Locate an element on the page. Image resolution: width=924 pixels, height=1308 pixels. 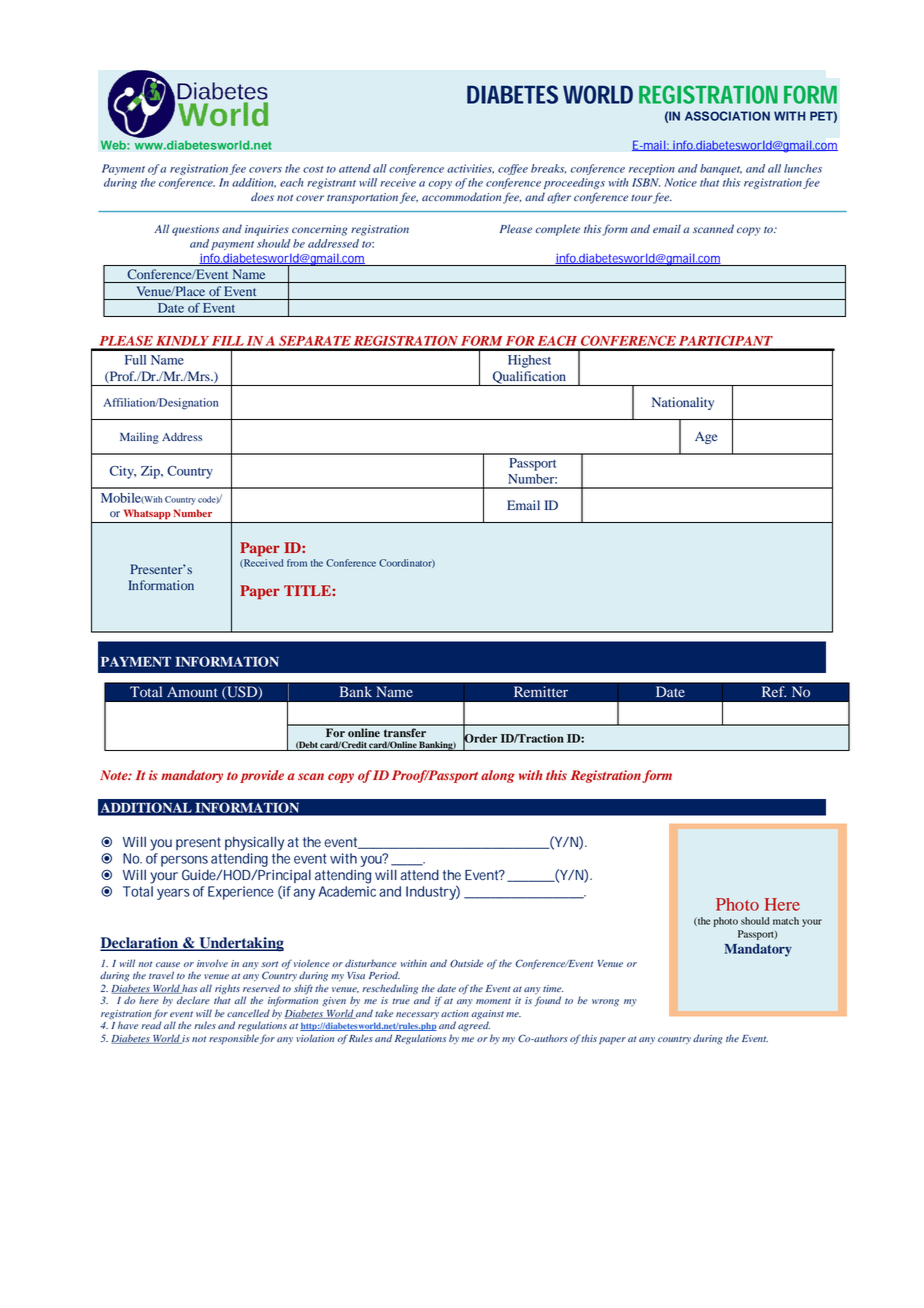
coffee is located at coordinates (513, 169).
